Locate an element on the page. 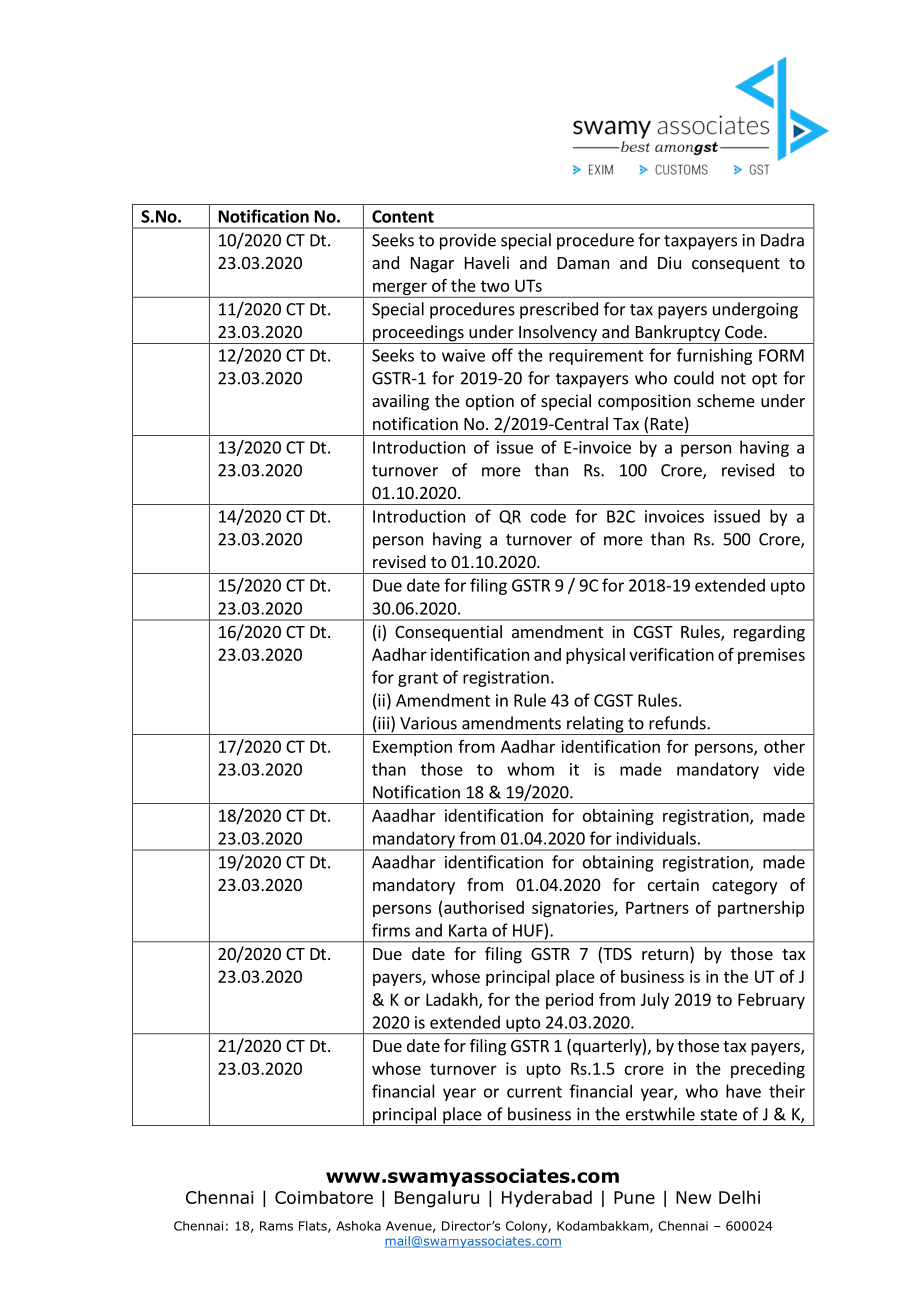 The width and height of the document is (924, 1309). two is located at coordinates (495, 286).
